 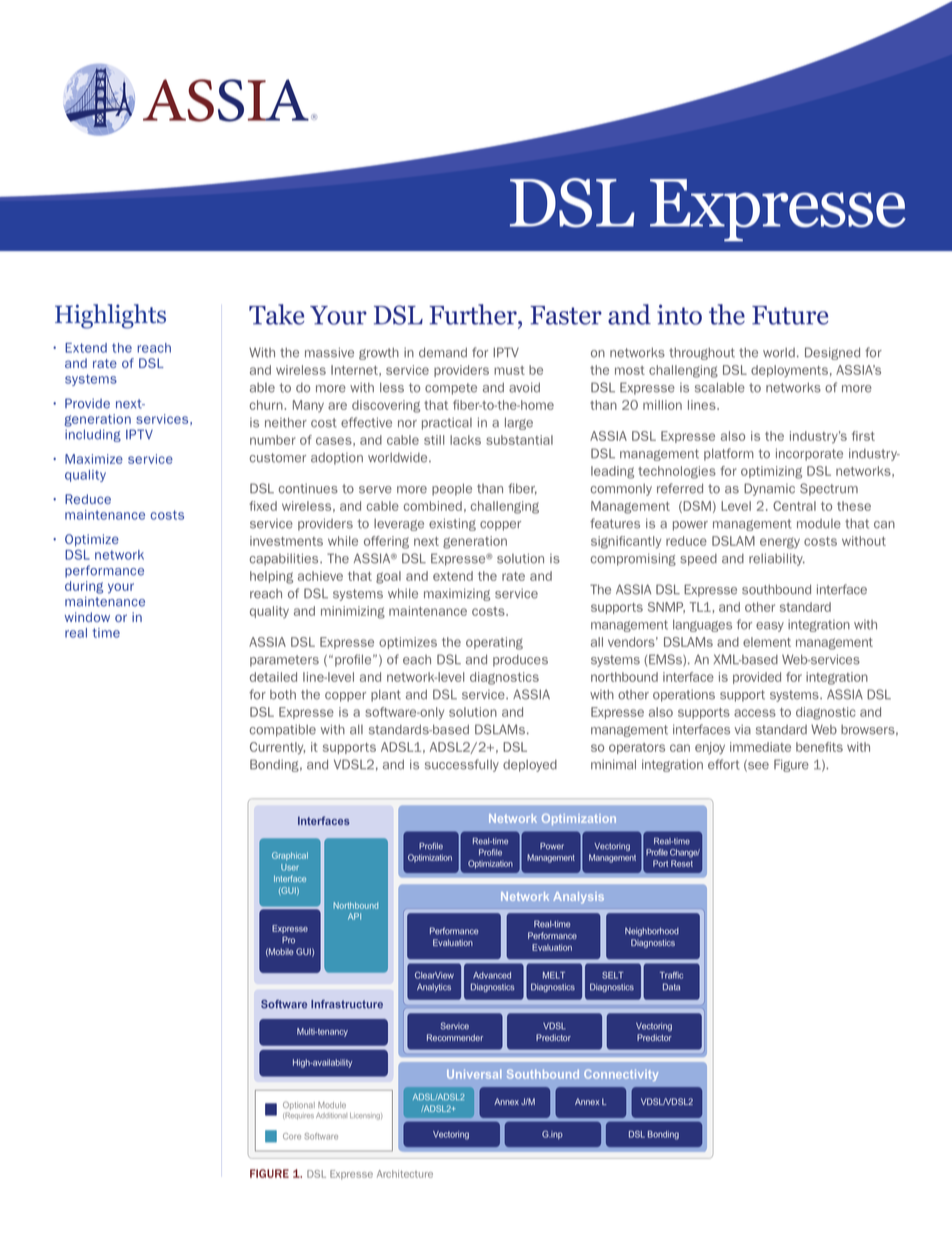 I want to click on Reset, so click(x=682, y=863).
